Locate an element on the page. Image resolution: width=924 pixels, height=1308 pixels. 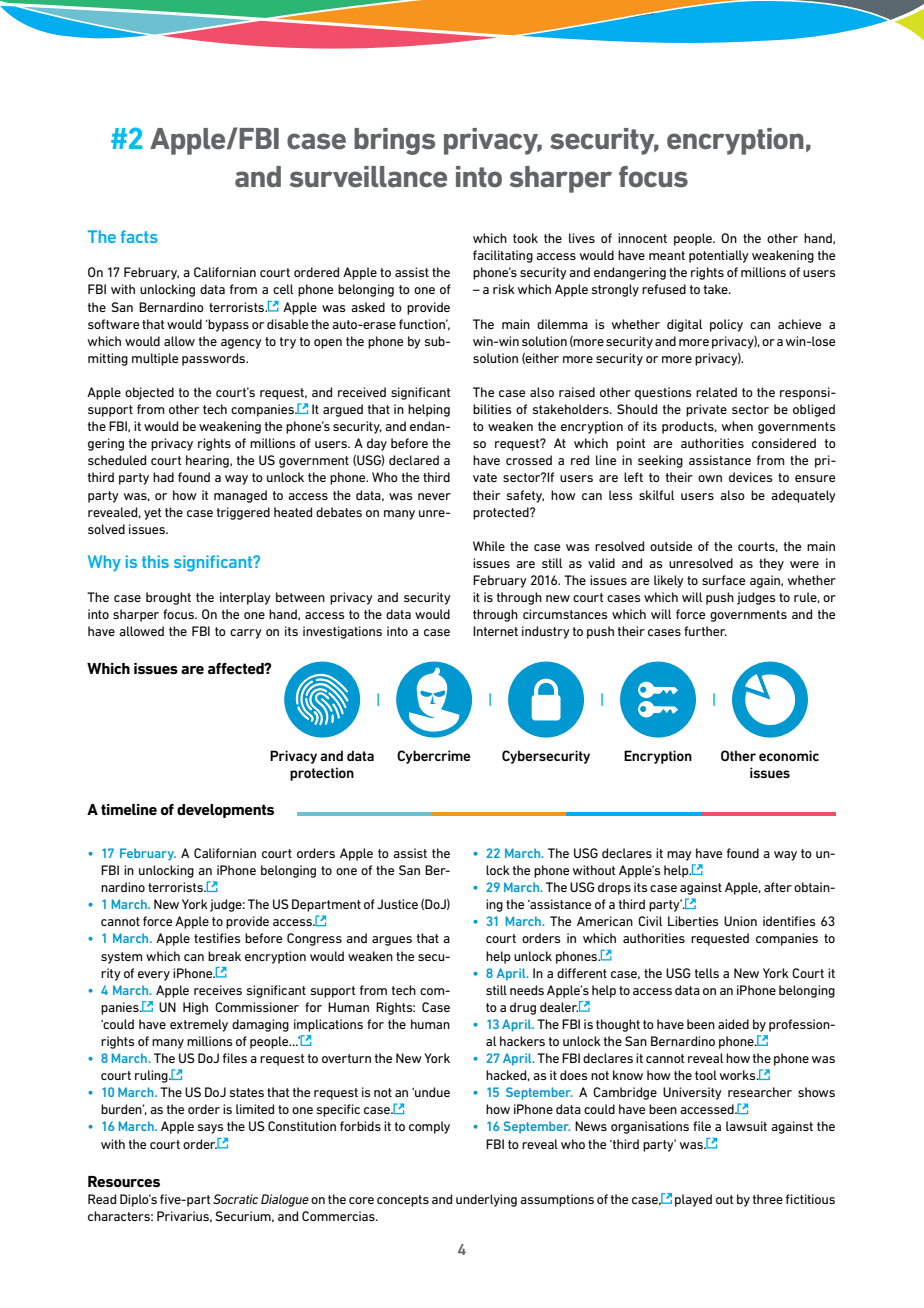
further is located at coordinates (705, 631).
